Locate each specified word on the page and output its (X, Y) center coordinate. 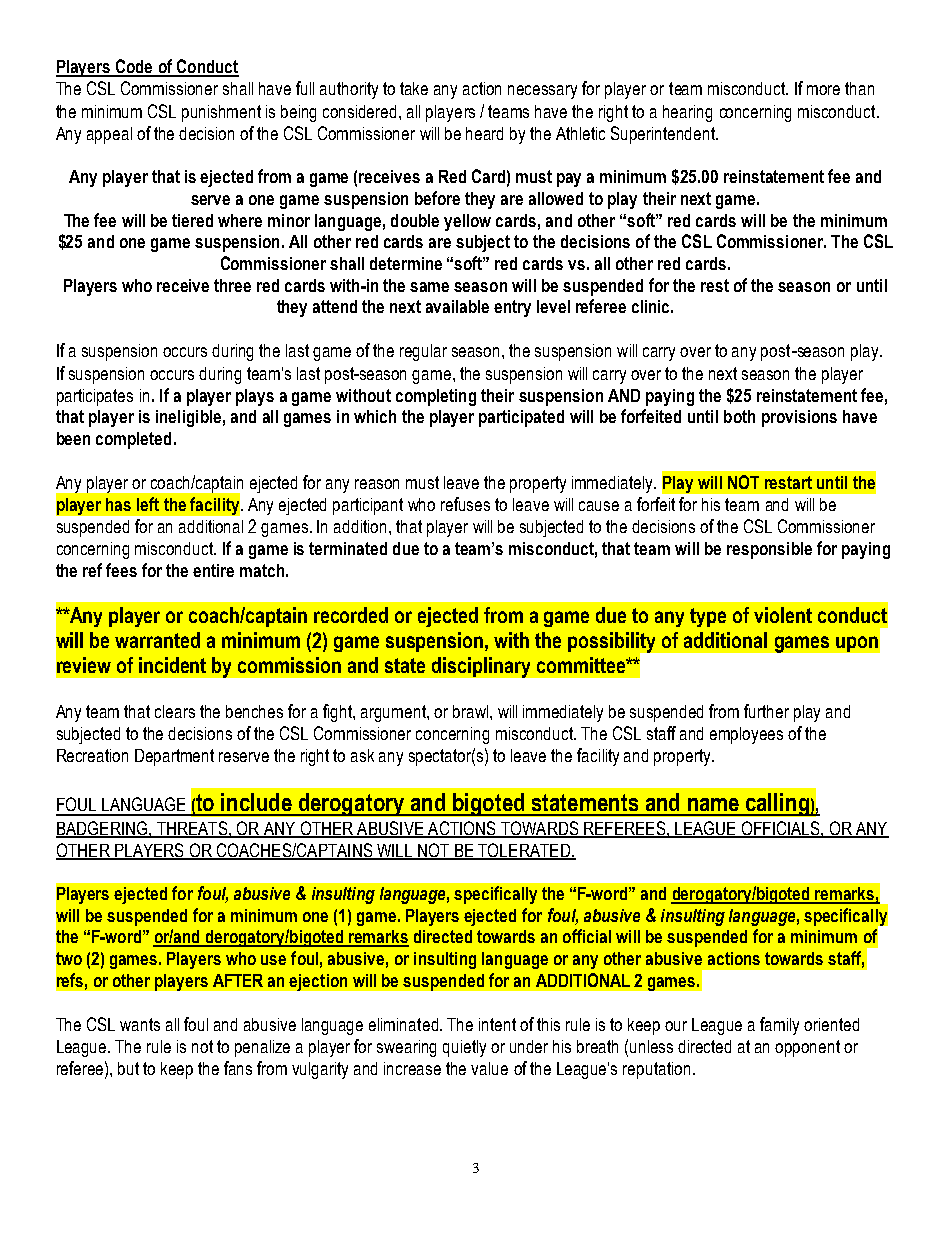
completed (133, 440)
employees (746, 735)
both (739, 416)
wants (140, 1024)
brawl (470, 711)
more (823, 90)
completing (436, 397)
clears (175, 711)
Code (134, 67)
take (414, 88)
